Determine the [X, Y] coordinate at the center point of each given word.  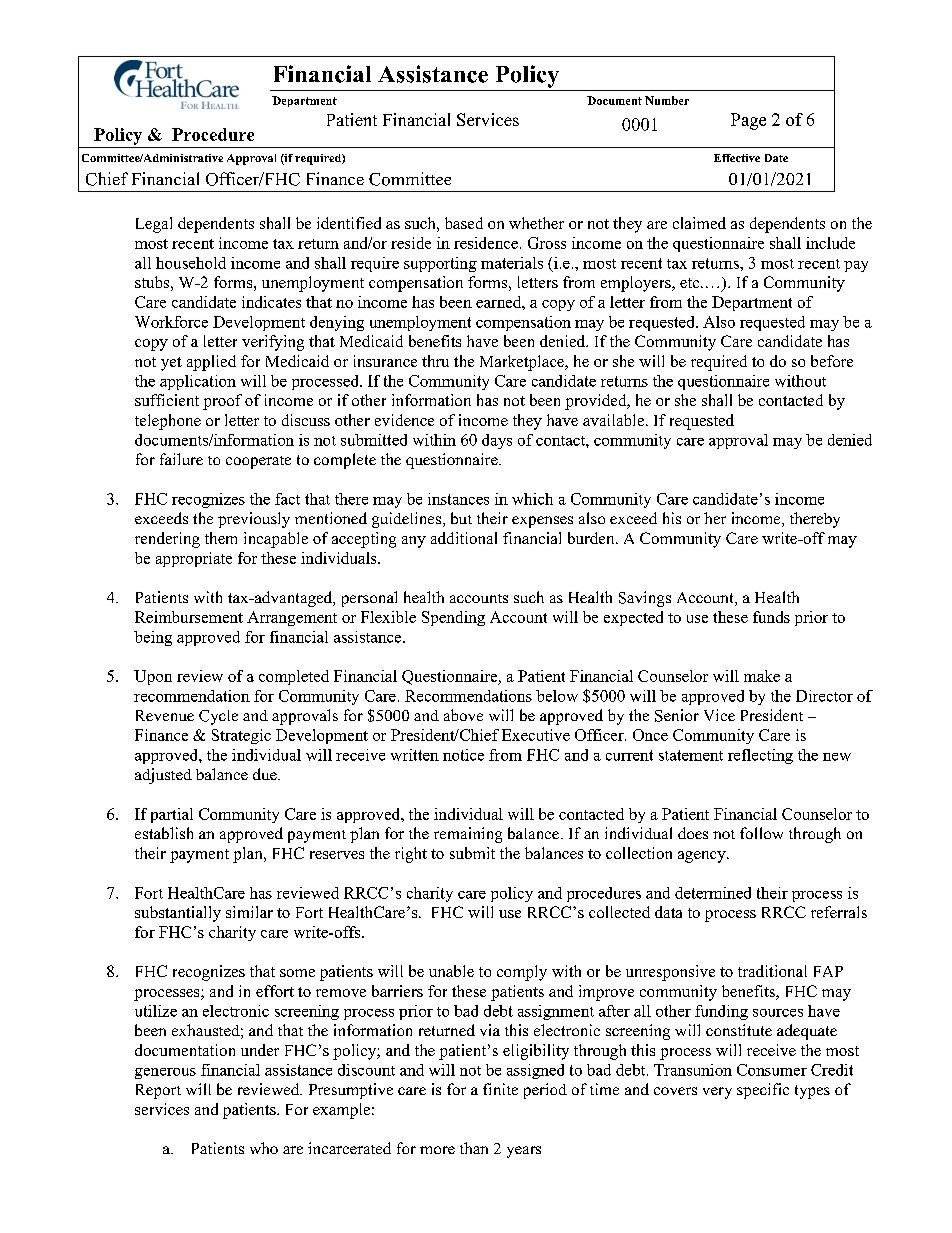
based [464, 223]
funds [771, 617]
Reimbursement [189, 617]
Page [748, 121]
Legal [154, 225]
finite [500, 1089]
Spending [453, 618]
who [264, 1148]
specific [763, 1091]
